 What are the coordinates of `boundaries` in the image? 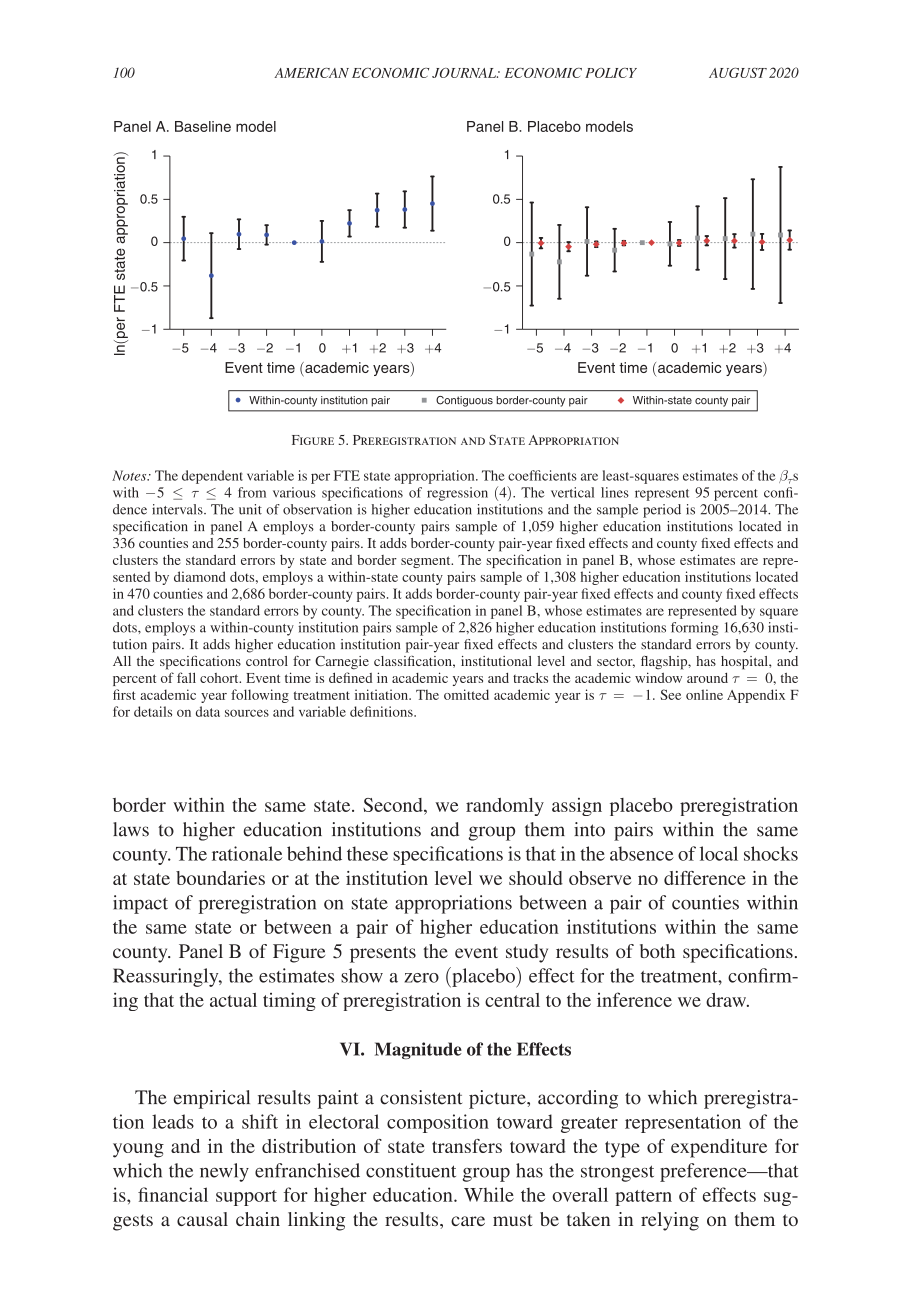 It's located at (220, 878).
